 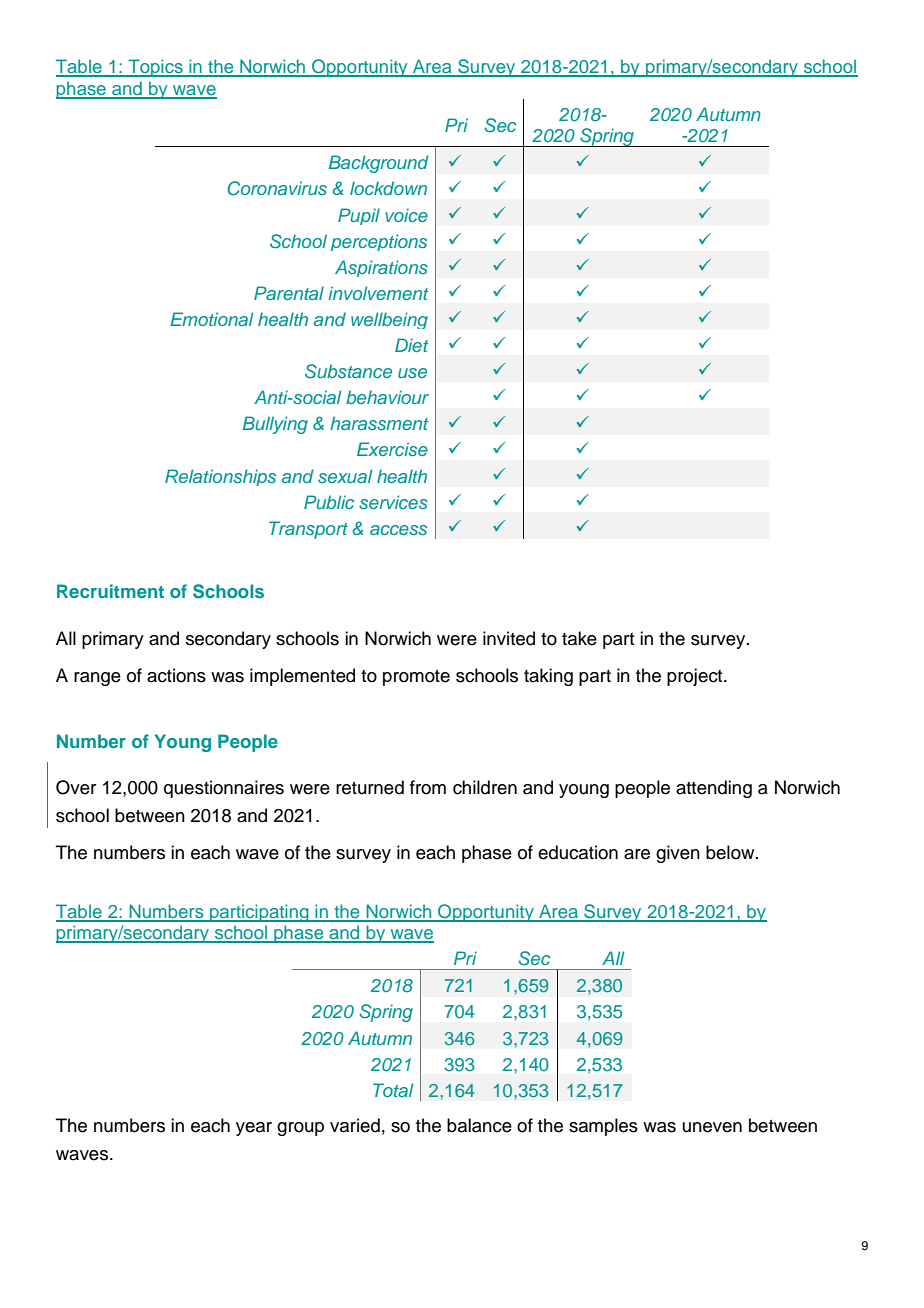 What do you see at coordinates (254, 1129) in the document?
I see `year` at bounding box center [254, 1129].
